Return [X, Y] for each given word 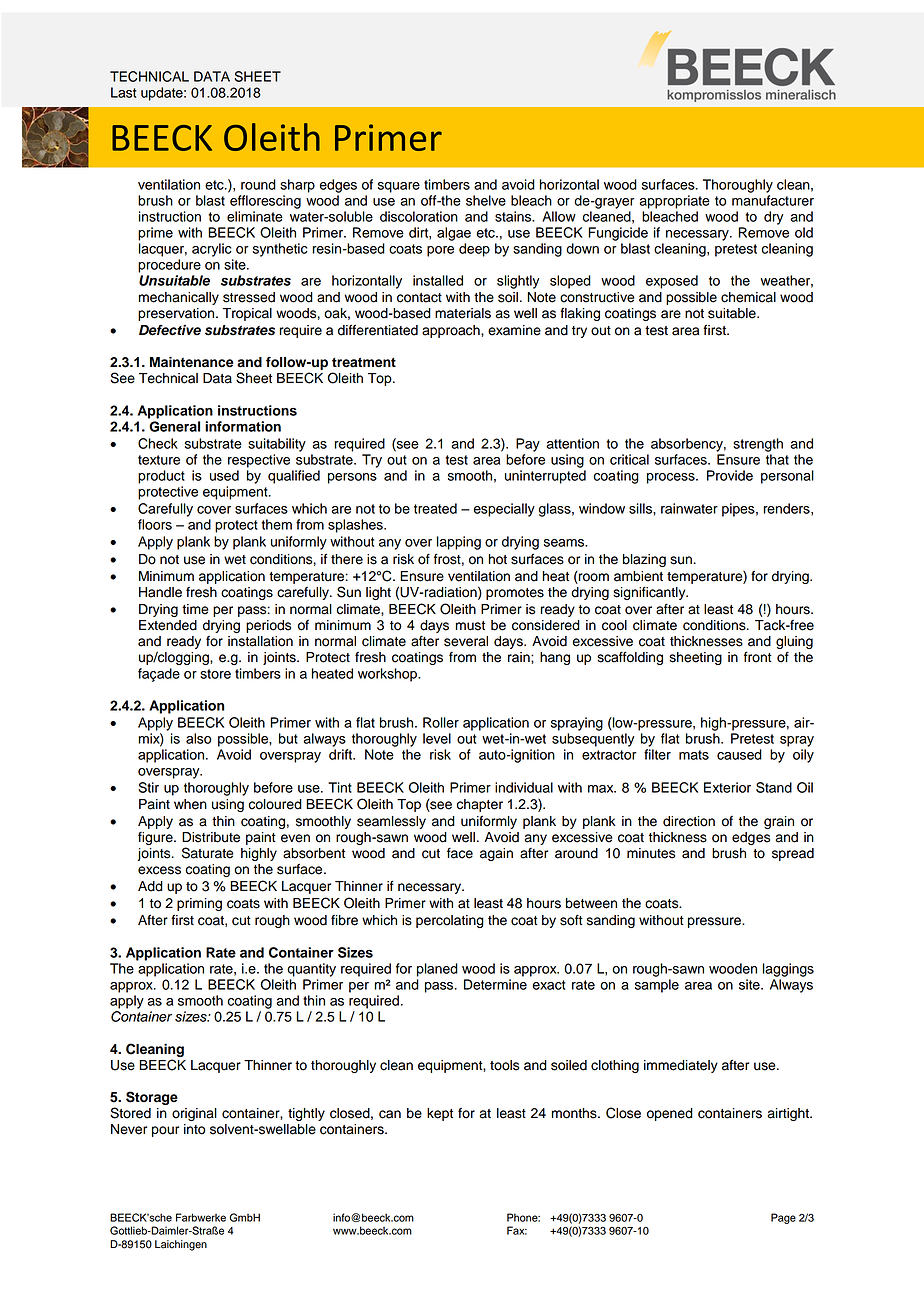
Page [783, 1218]
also [198, 738]
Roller [441, 722]
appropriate [674, 202]
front [758, 657]
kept [440, 1114]
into [194, 1129]
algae [454, 234]
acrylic [212, 250]
